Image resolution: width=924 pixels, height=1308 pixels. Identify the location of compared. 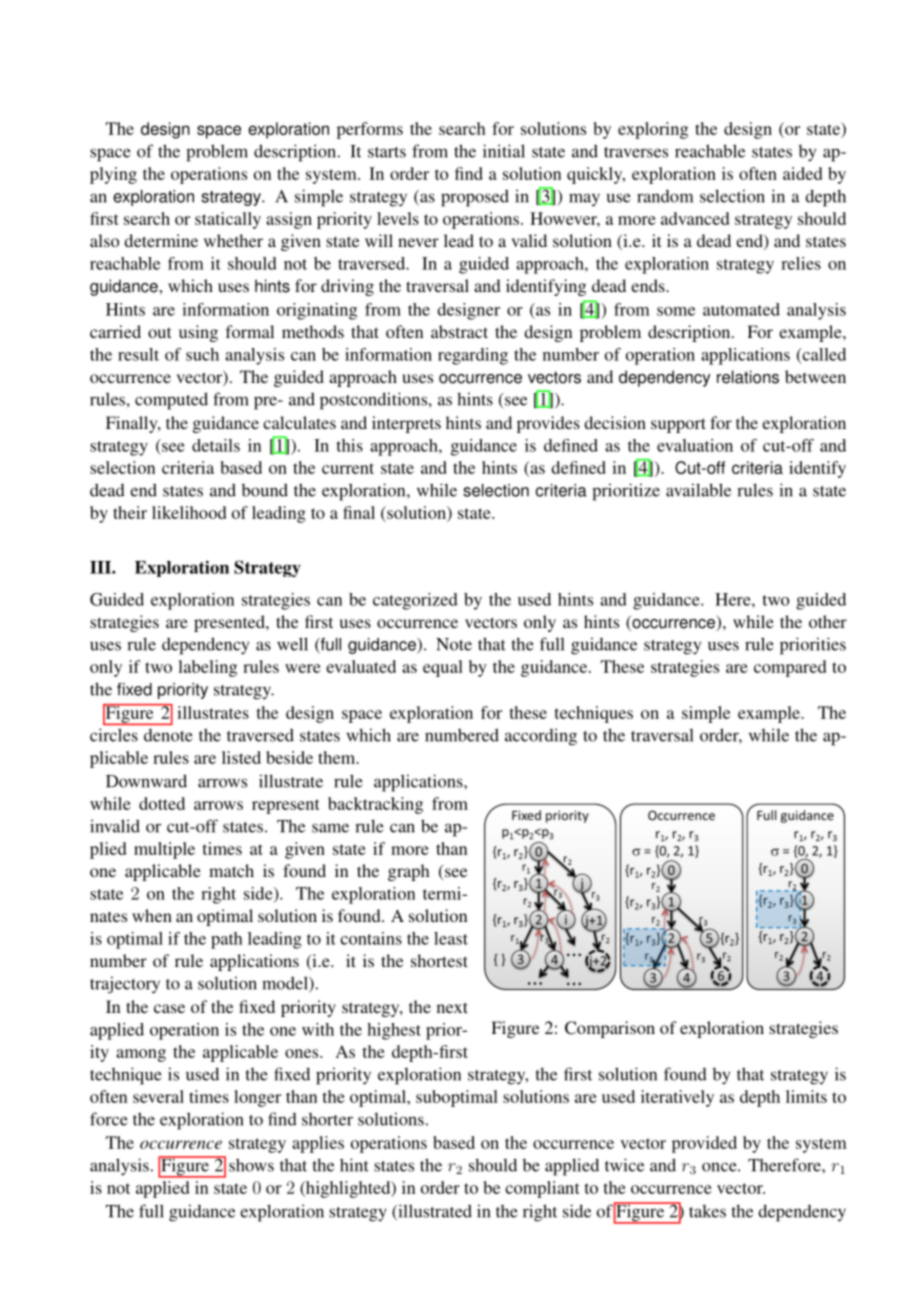
(790, 668).
